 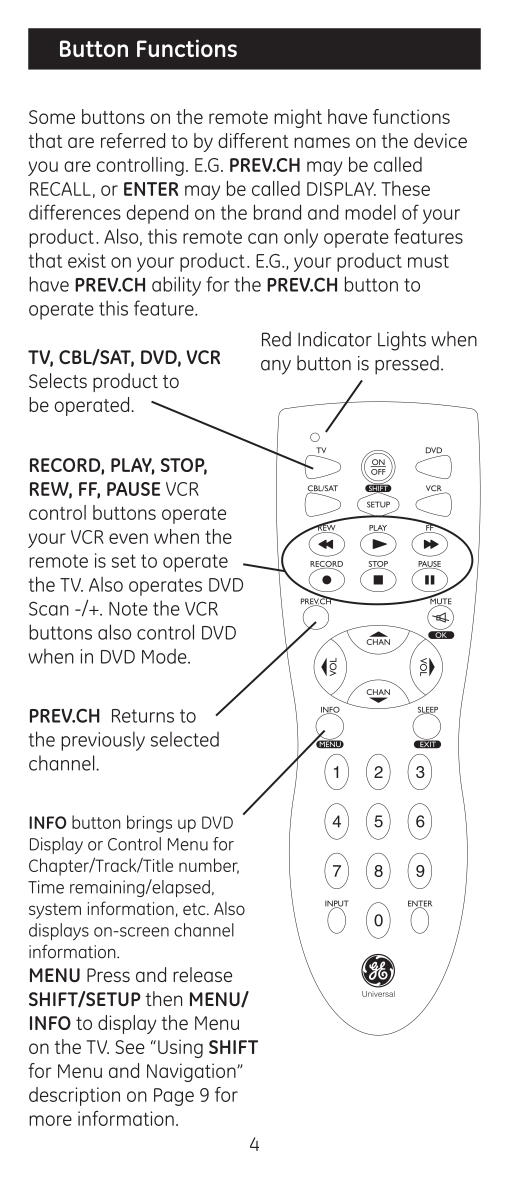 I want to click on referred, so click(x=133, y=140).
